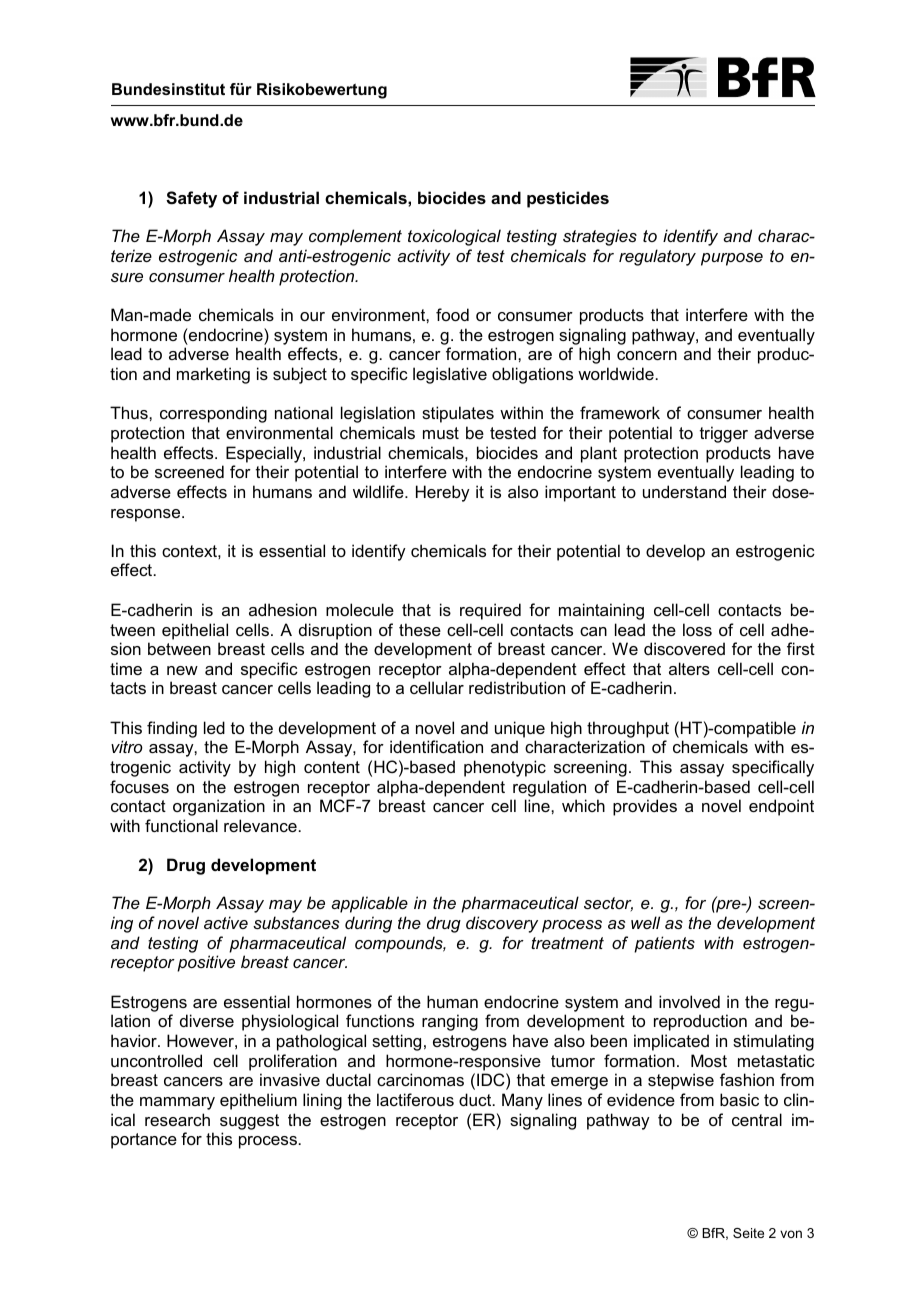 The image size is (924, 1308). I want to click on well, so click(645, 922).
